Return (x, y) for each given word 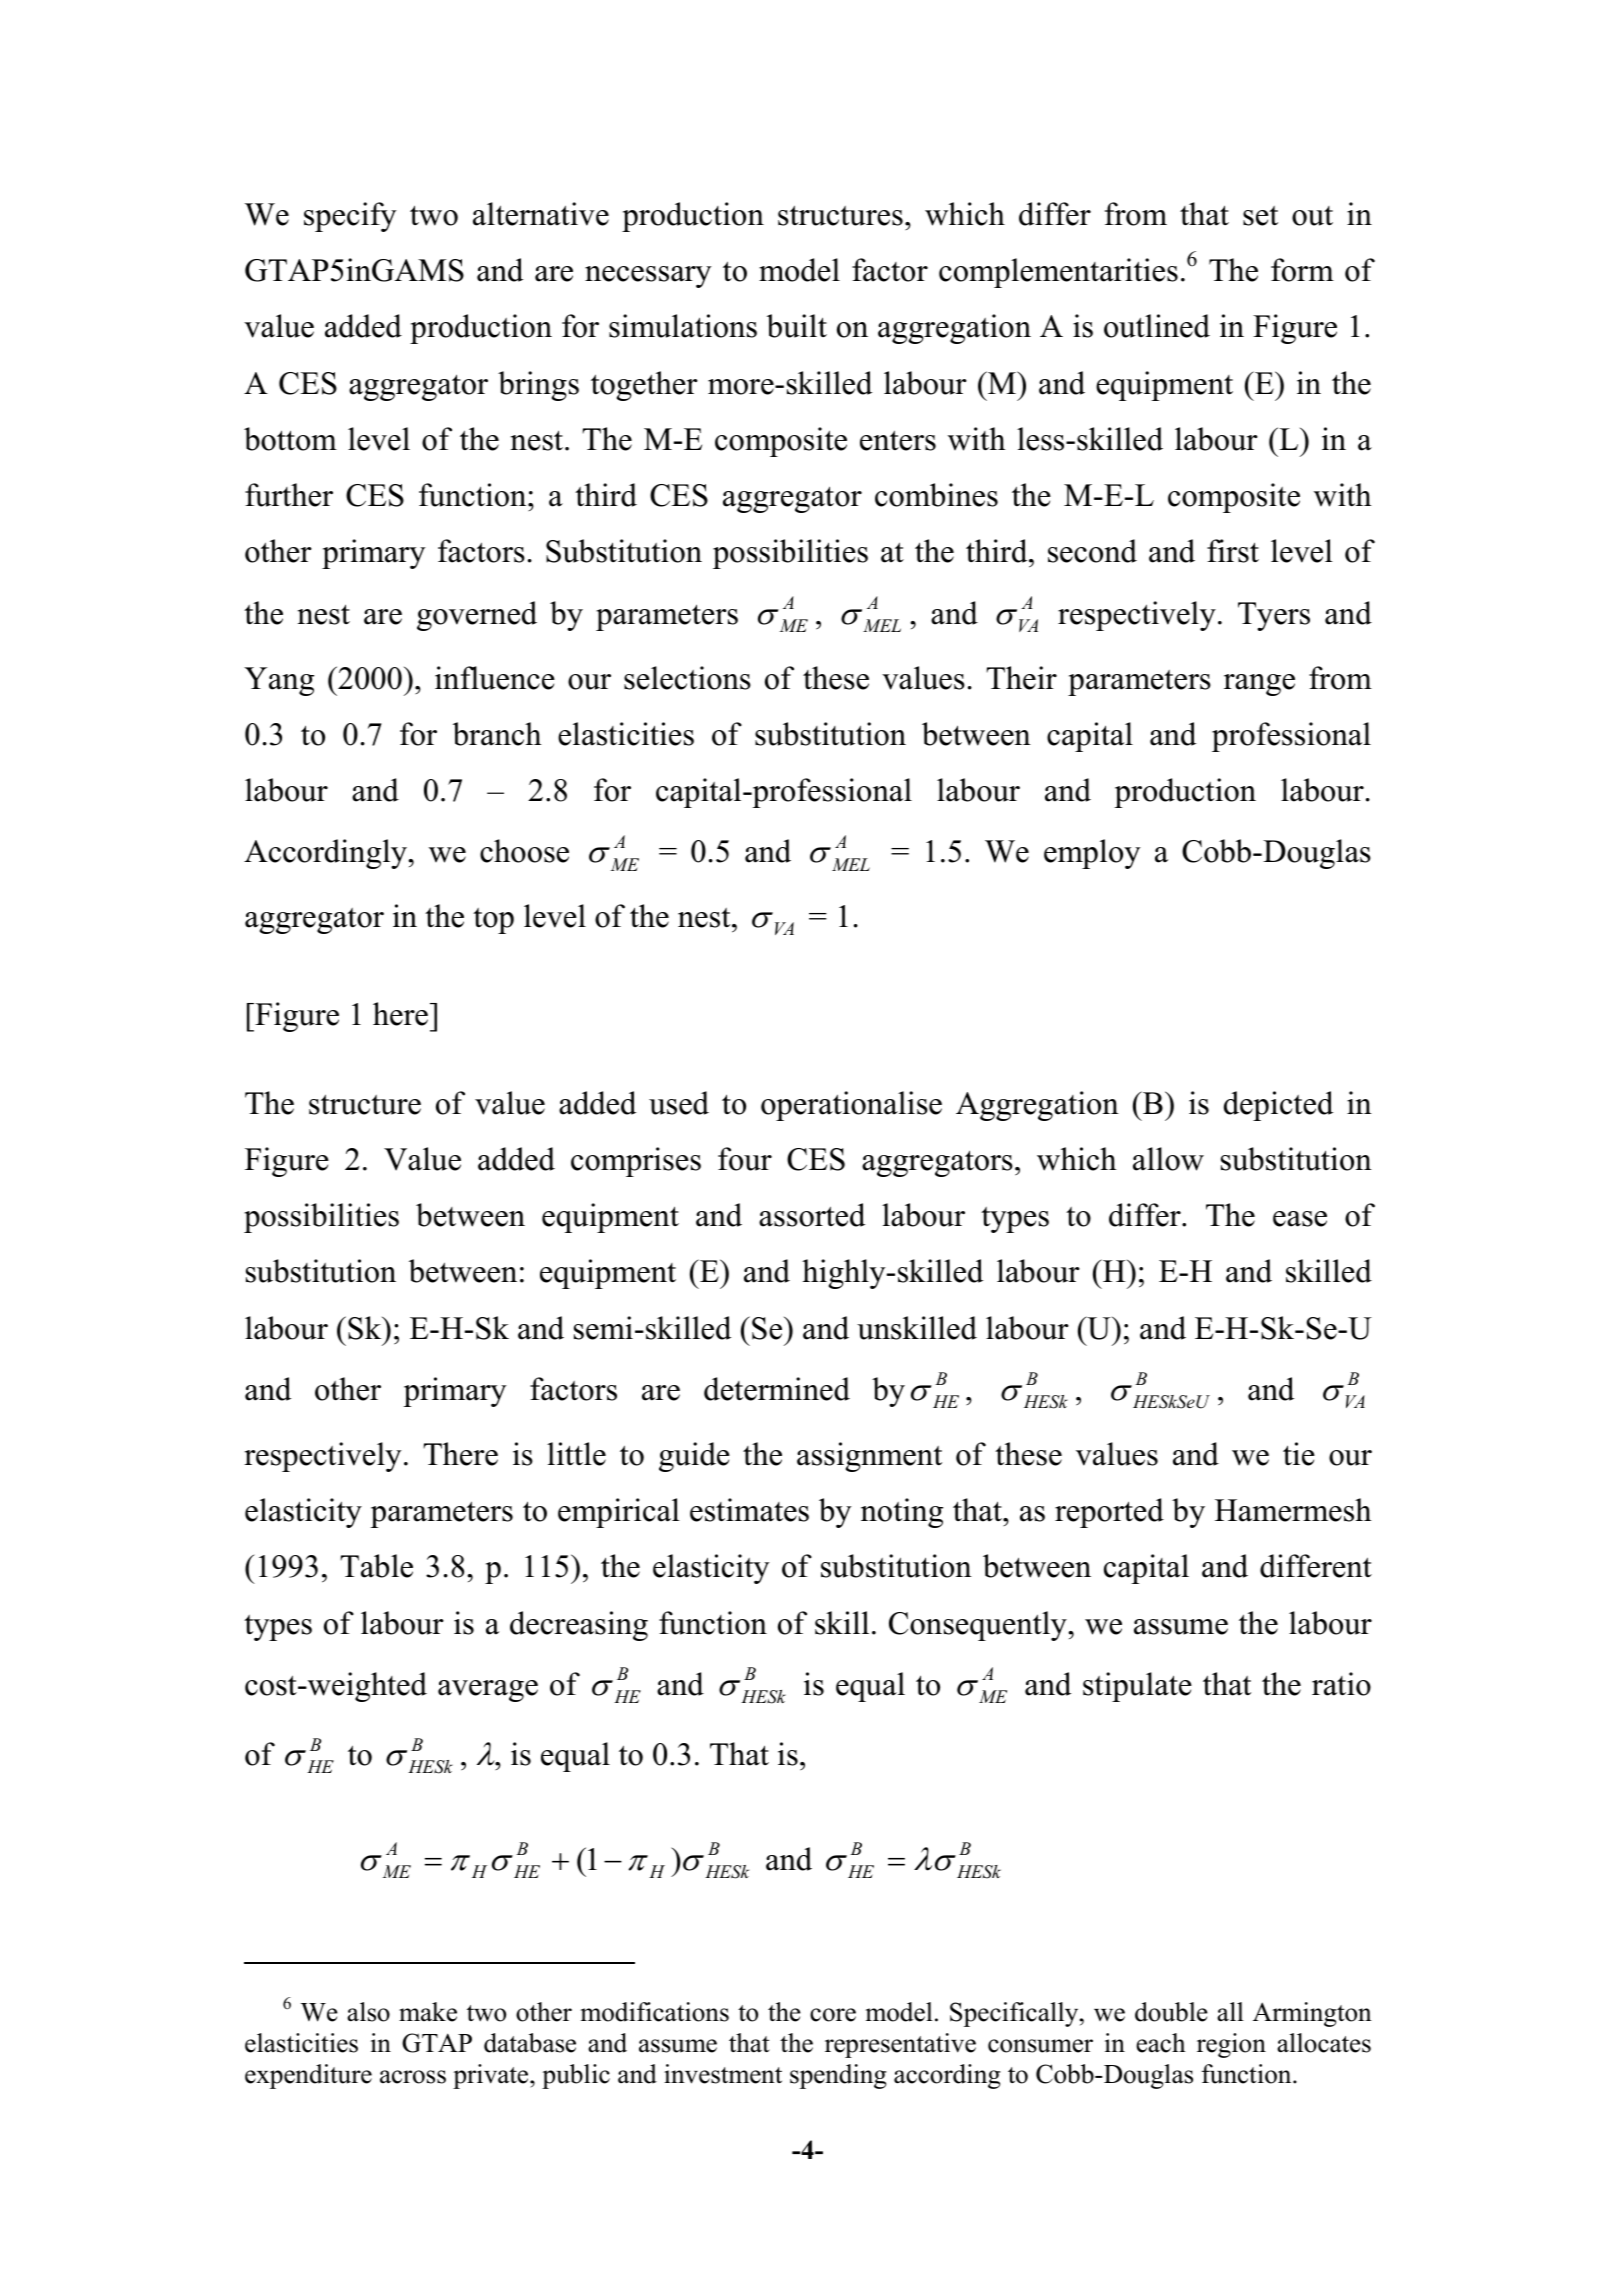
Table (376, 1566)
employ (1092, 854)
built (797, 326)
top (493, 921)
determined (777, 1389)
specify (350, 217)
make (428, 2012)
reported (1109, 1513)
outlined (1157, 326)
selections (687, 678)
